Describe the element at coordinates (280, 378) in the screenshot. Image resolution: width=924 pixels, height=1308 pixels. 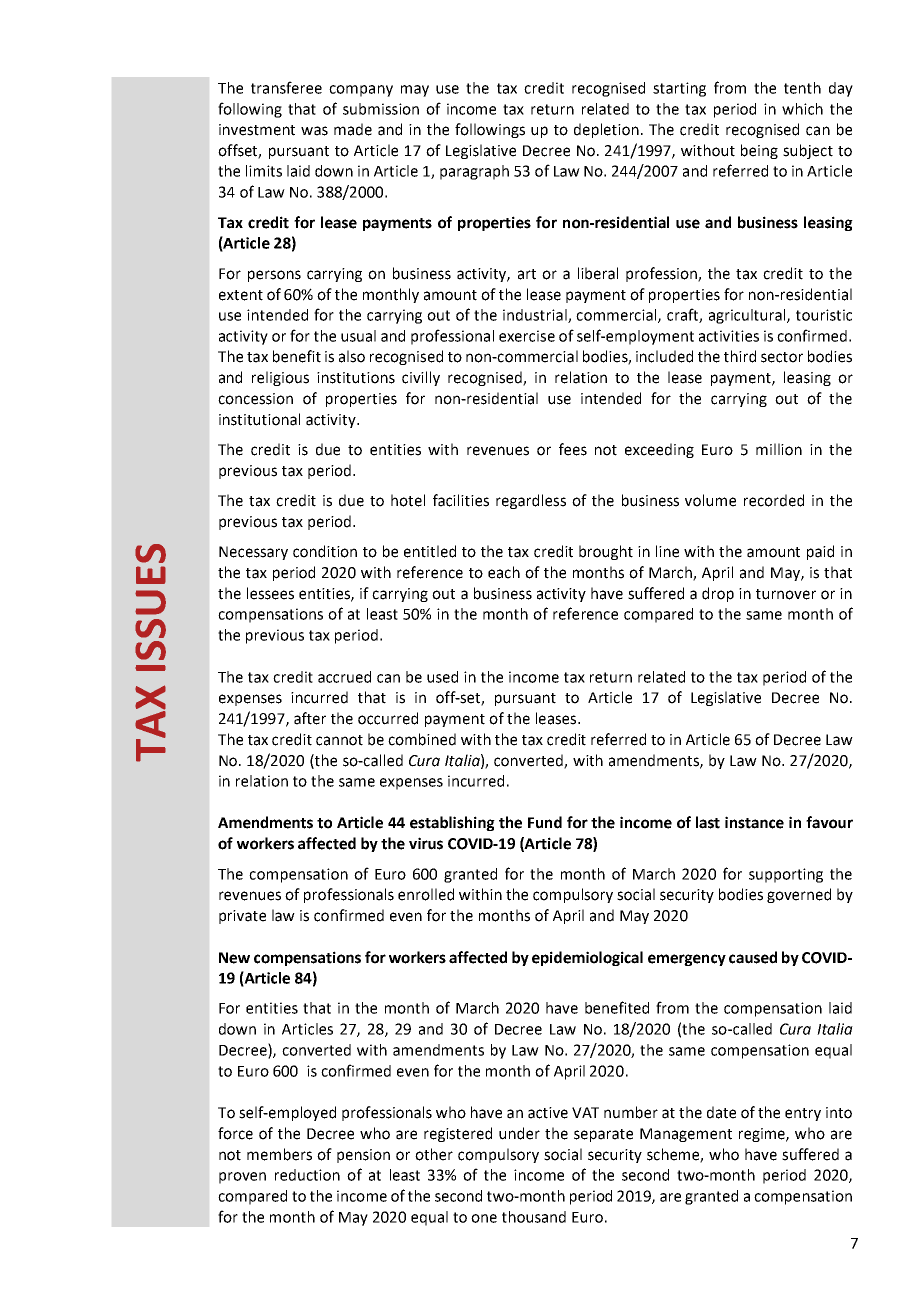
I see `religious` at that location.
